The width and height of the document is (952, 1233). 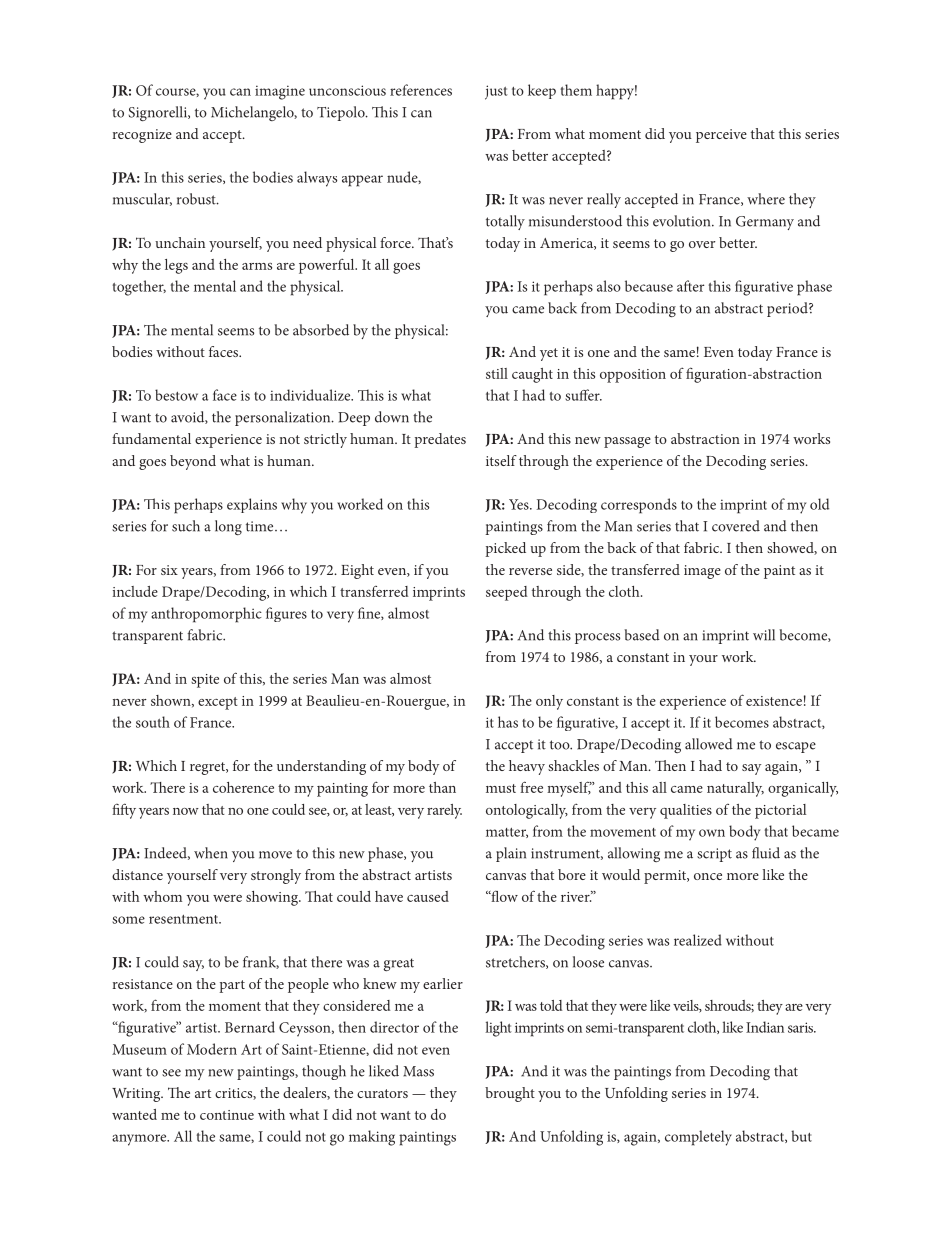 I want to click on continue, so click(x=227, y=1115).
